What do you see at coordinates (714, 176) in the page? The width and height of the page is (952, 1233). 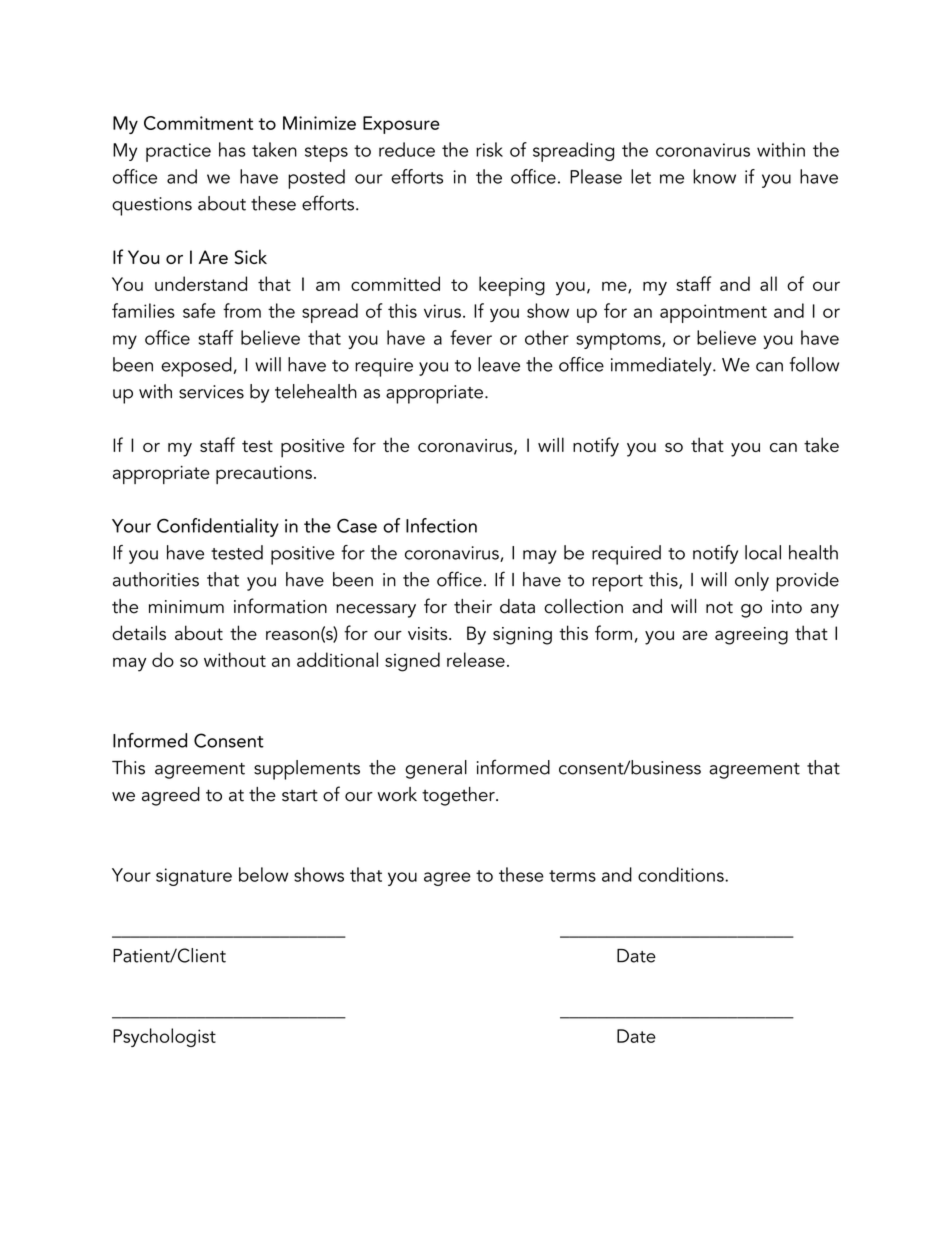 I see `know` at bounding box center [714, 176].
